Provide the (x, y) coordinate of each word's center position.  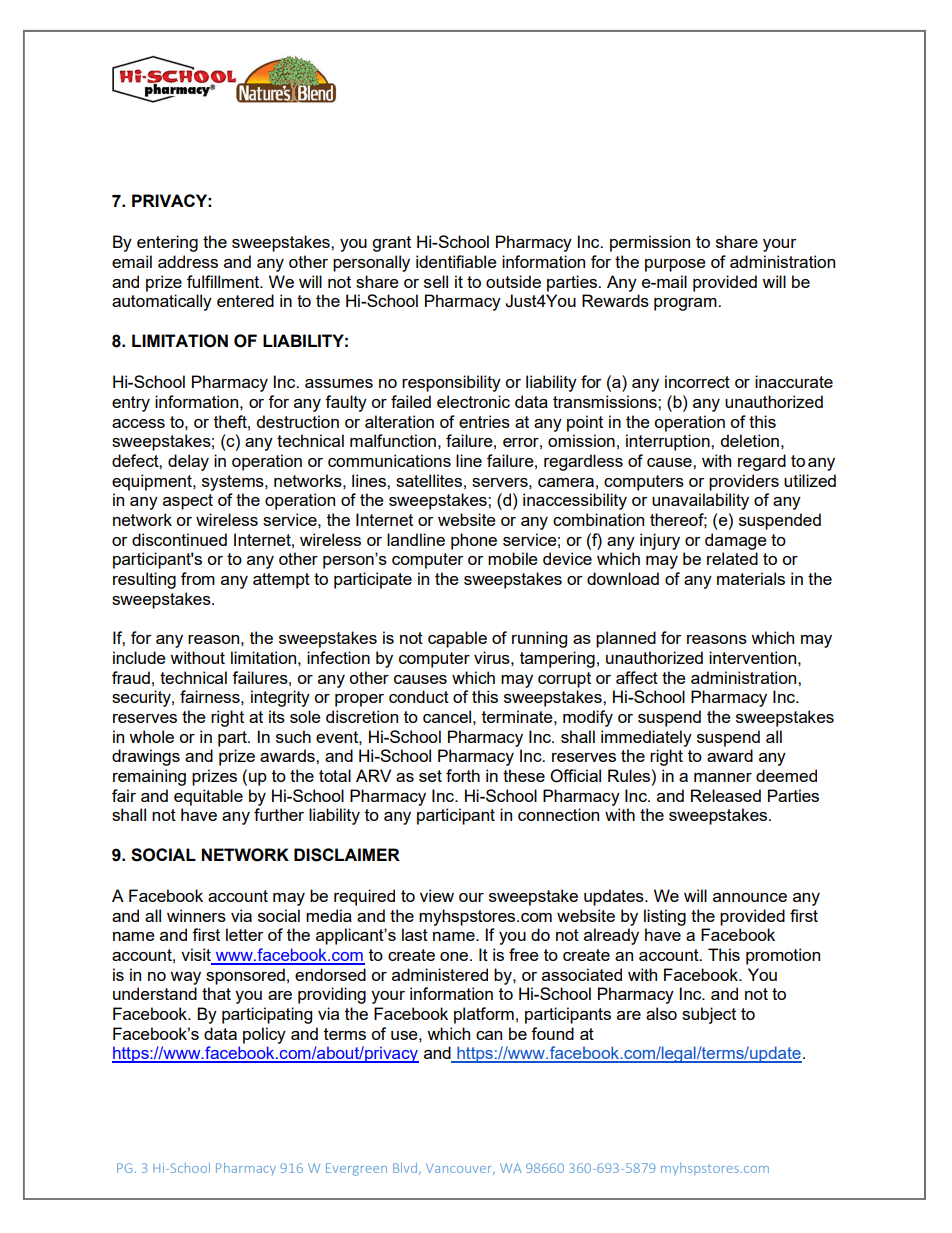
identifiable (456, 261)
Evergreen (356, 1169)
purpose (675, 265)
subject (709, 1015)
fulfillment (224, 281)
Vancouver (460, 1169)
